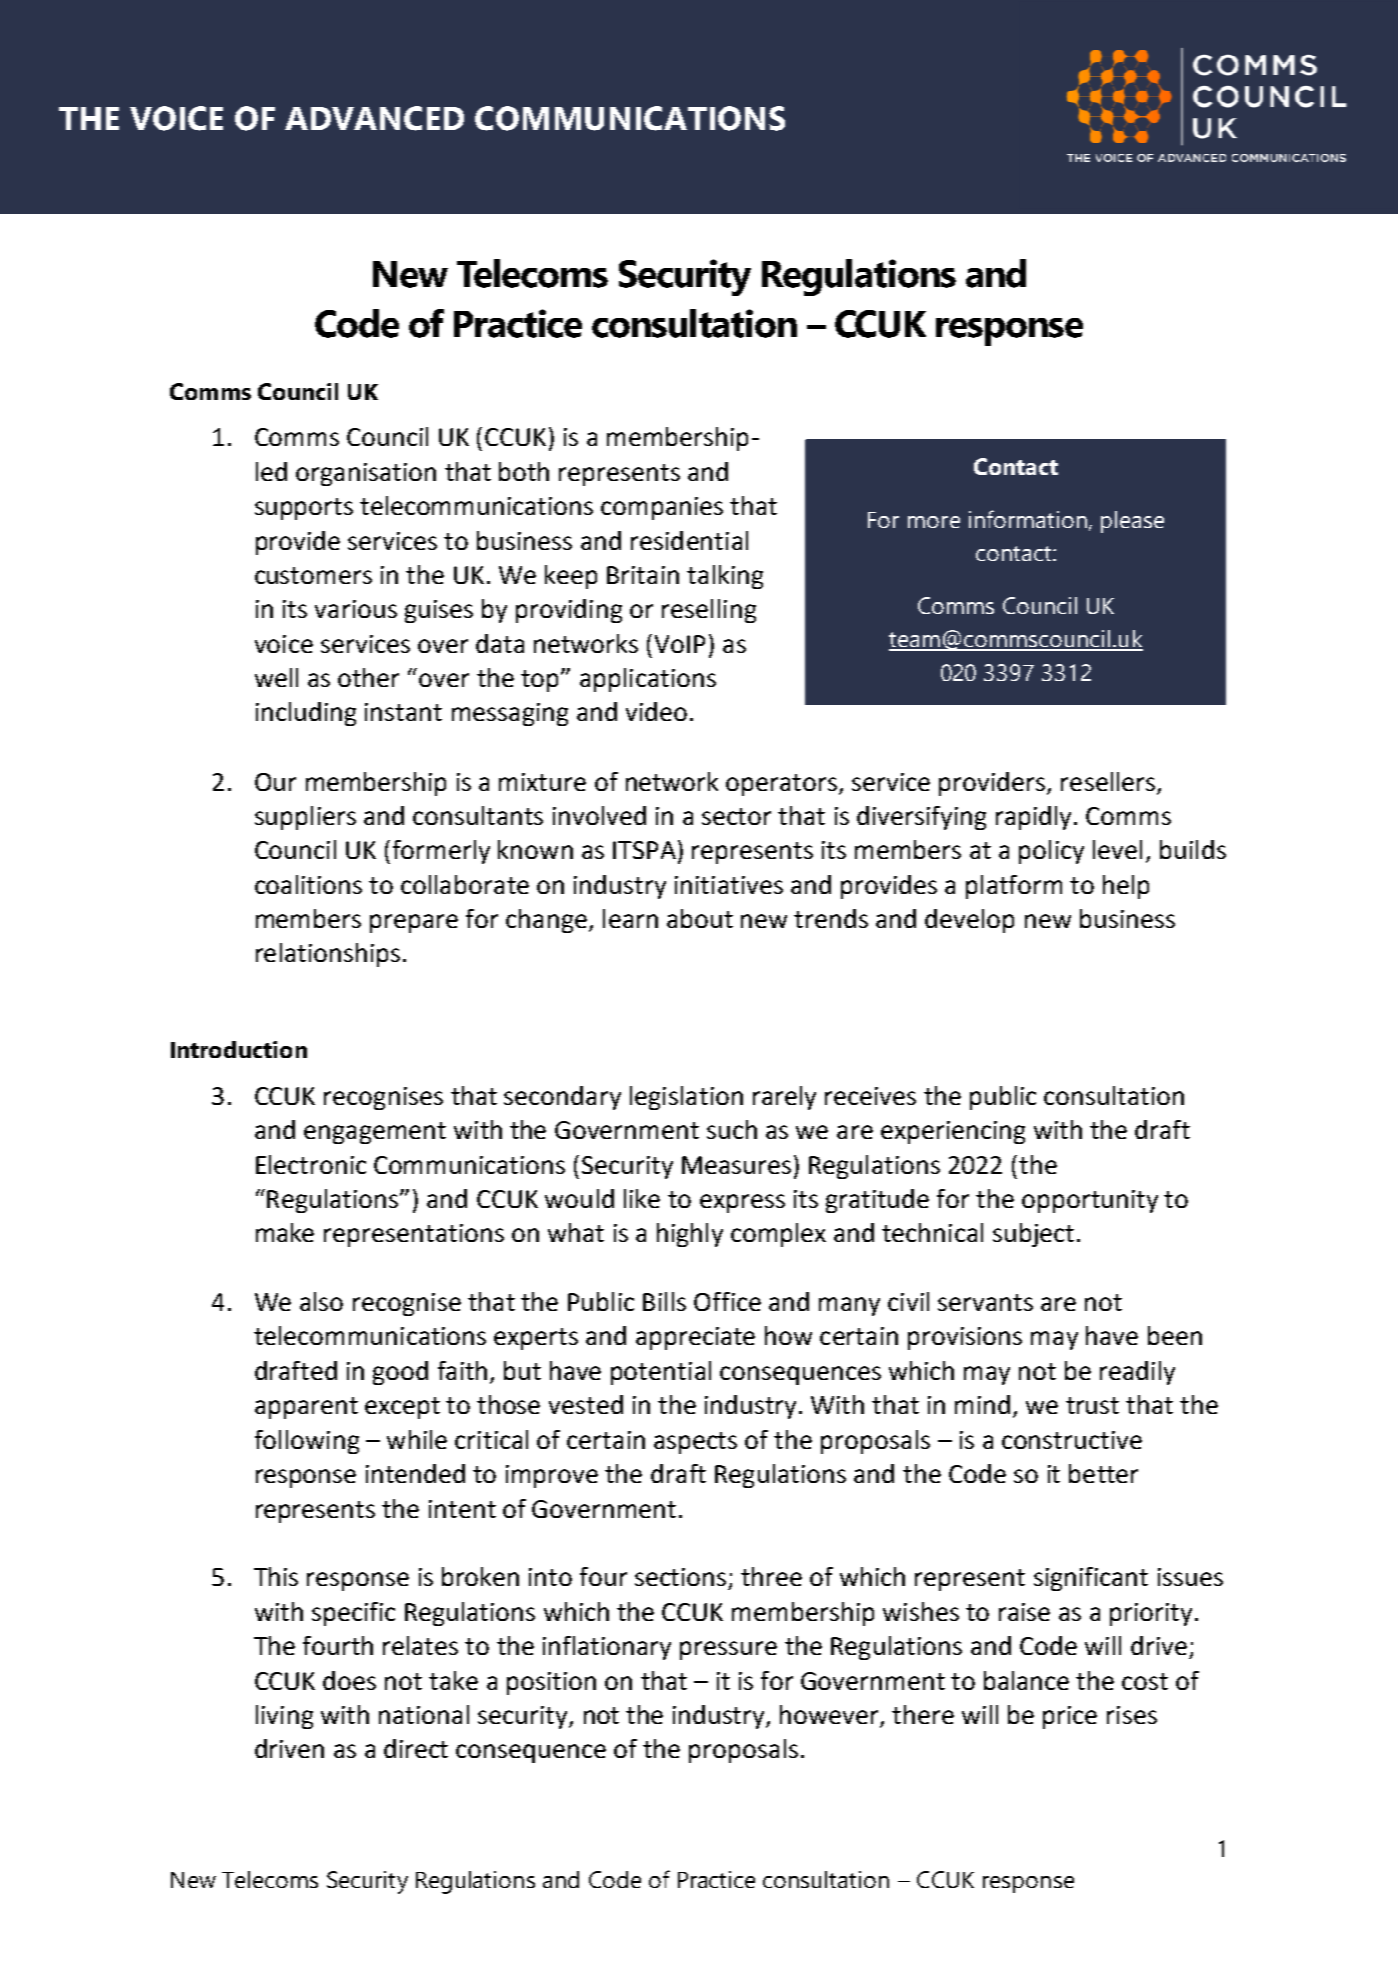 Image resolution: width=1398 pixels, height=1977 pixels. What do you see at coordinates (1070, 1717) in the screenshot?
I see `price` at bounding box center [1070, 1717].
